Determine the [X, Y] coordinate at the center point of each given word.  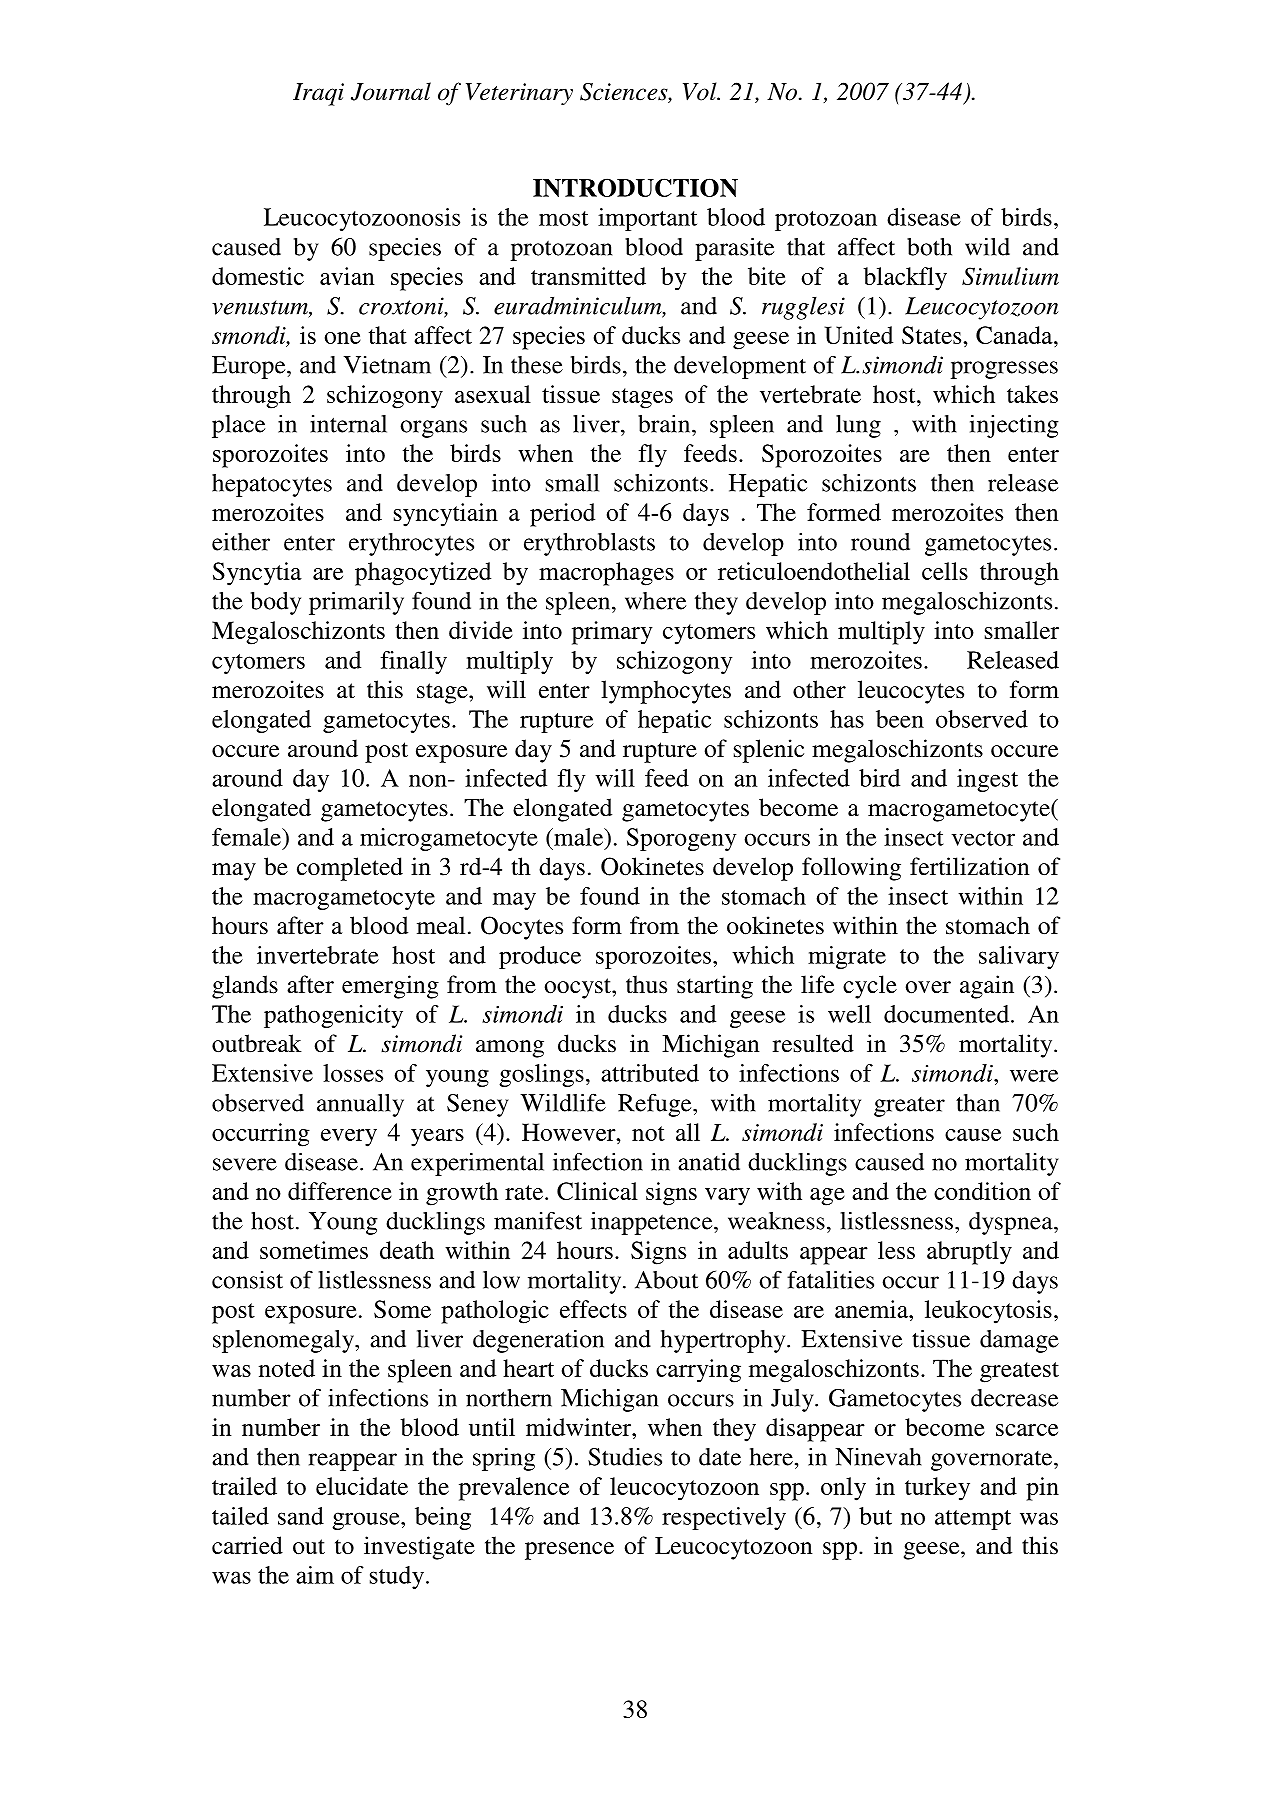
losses [353, 1073]
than [978, 1103]
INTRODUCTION [635, 187]
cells [945, 571]
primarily [356, 603]
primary [612, 633]
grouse [367, 1521]
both [929, 247]
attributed [650, 1073]
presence [569, 1551]
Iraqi [318, 94]
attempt [973, 1520]
